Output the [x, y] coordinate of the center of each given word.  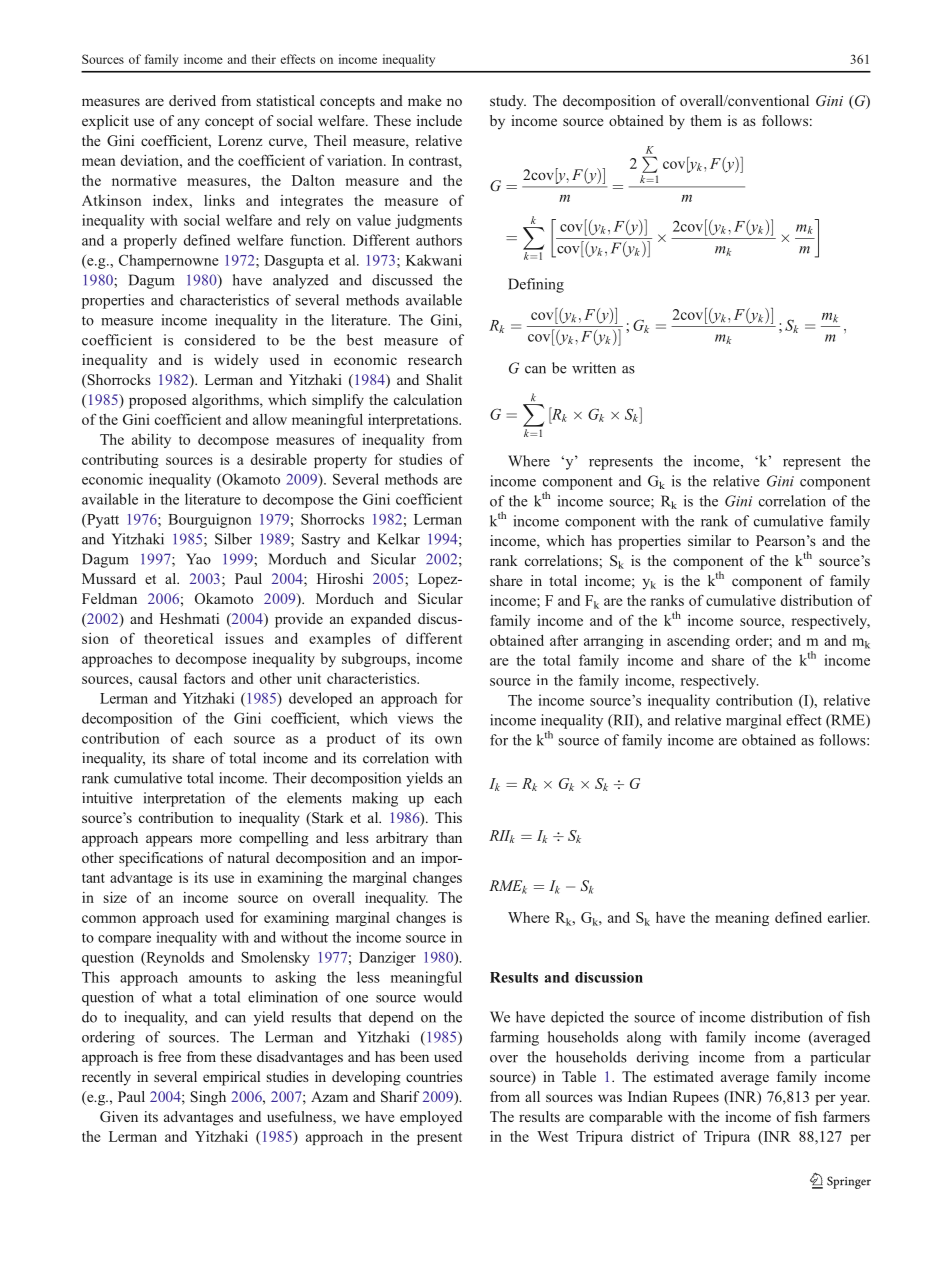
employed [431, 1118]
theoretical [178, 638]
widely [236, 361]
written [594, 368]
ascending [698, 642]
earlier [848, 917]
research [435, 359]
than [449, 837]
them [706, 120]
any [188, 124]
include [439, 120]
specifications [161, 859]
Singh [208, 1098]
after [564, 640]
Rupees [696, 1098]
